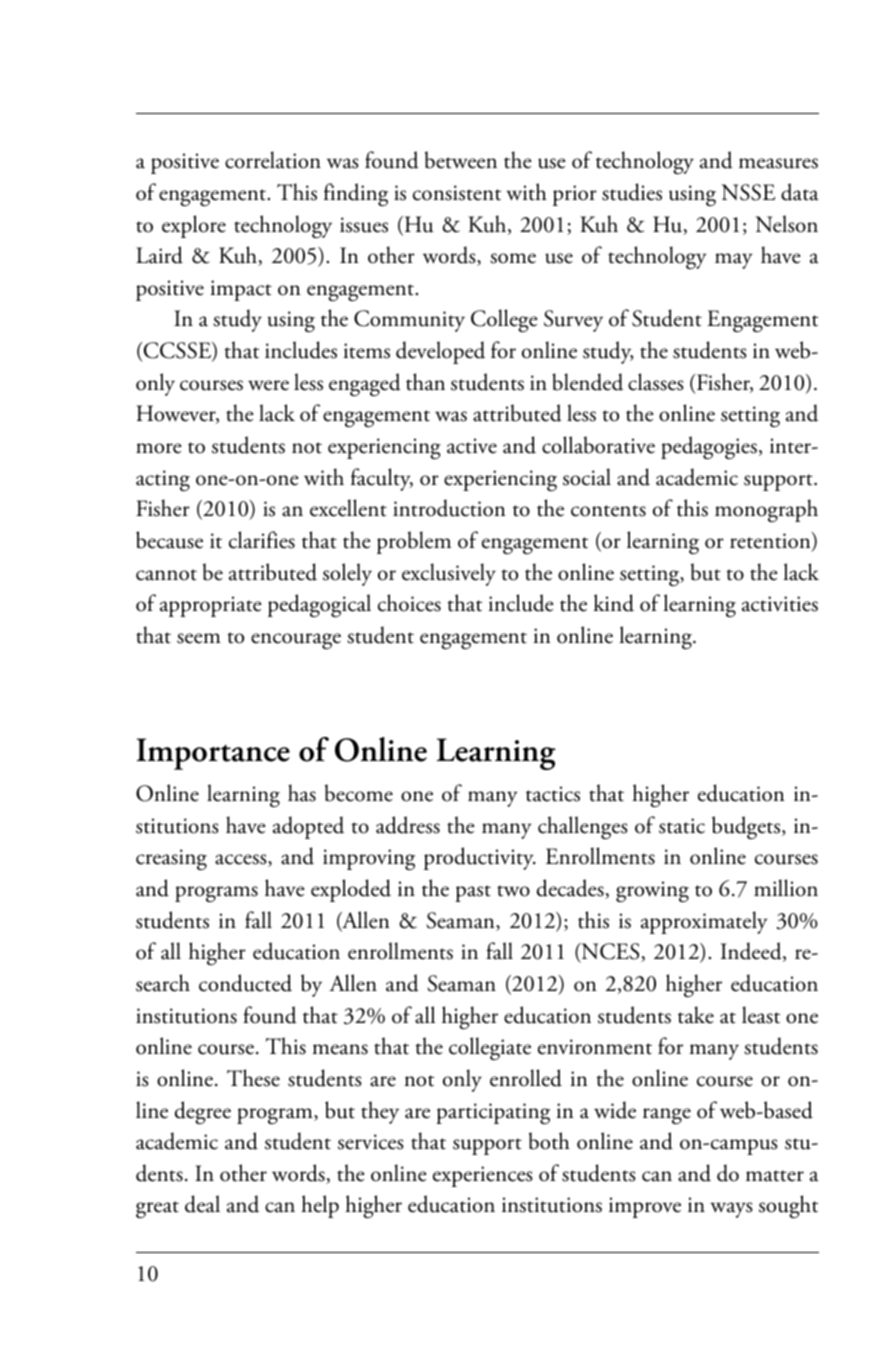 Image resolution: width=895 pixels, height=1372 pixels. What do you see at coordinates (273, 160) in the screenshot?
I see `correlation` at bounding box center [273, 160].
